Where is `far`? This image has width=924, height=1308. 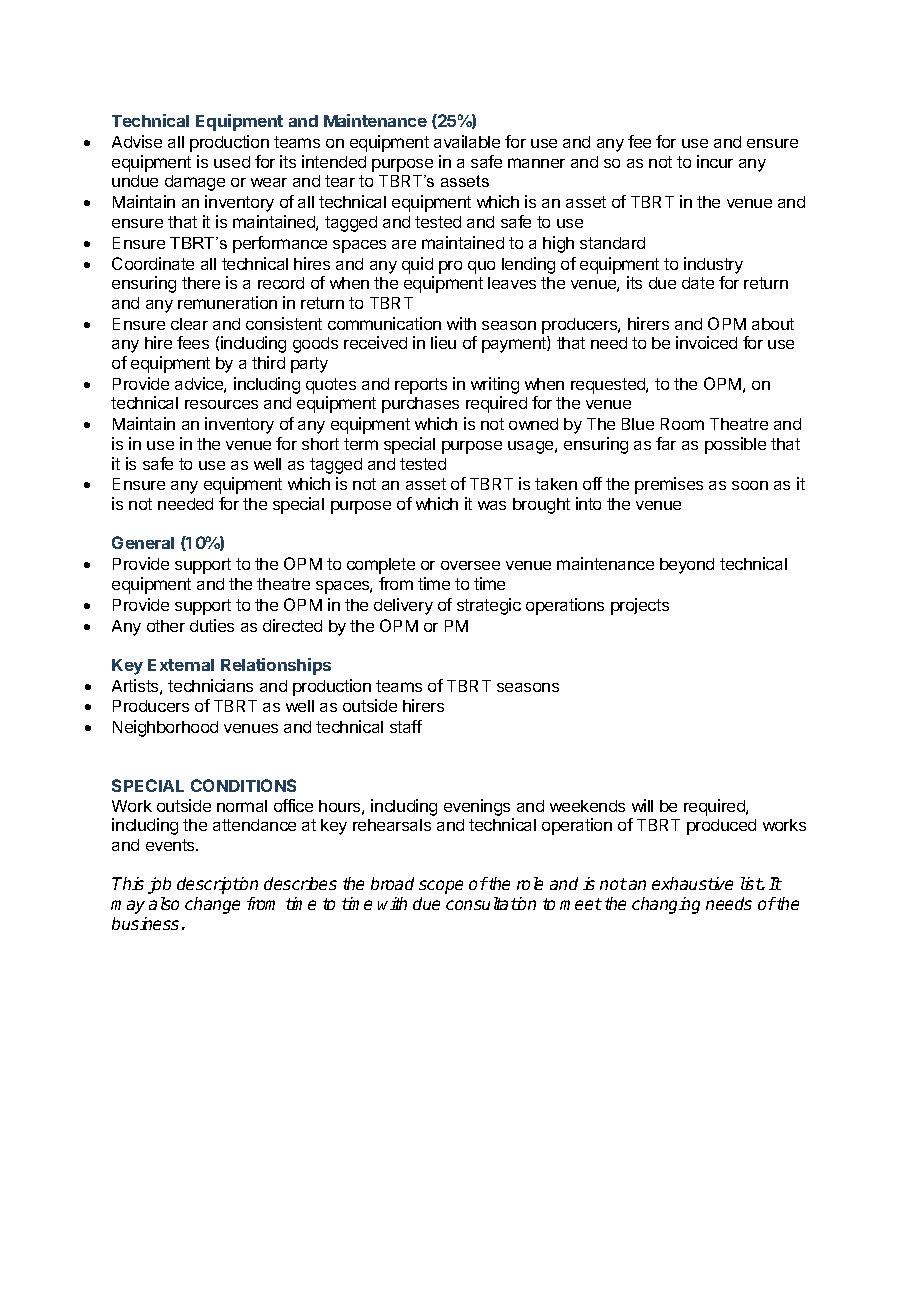
far is located at coordinates (666, 443).
